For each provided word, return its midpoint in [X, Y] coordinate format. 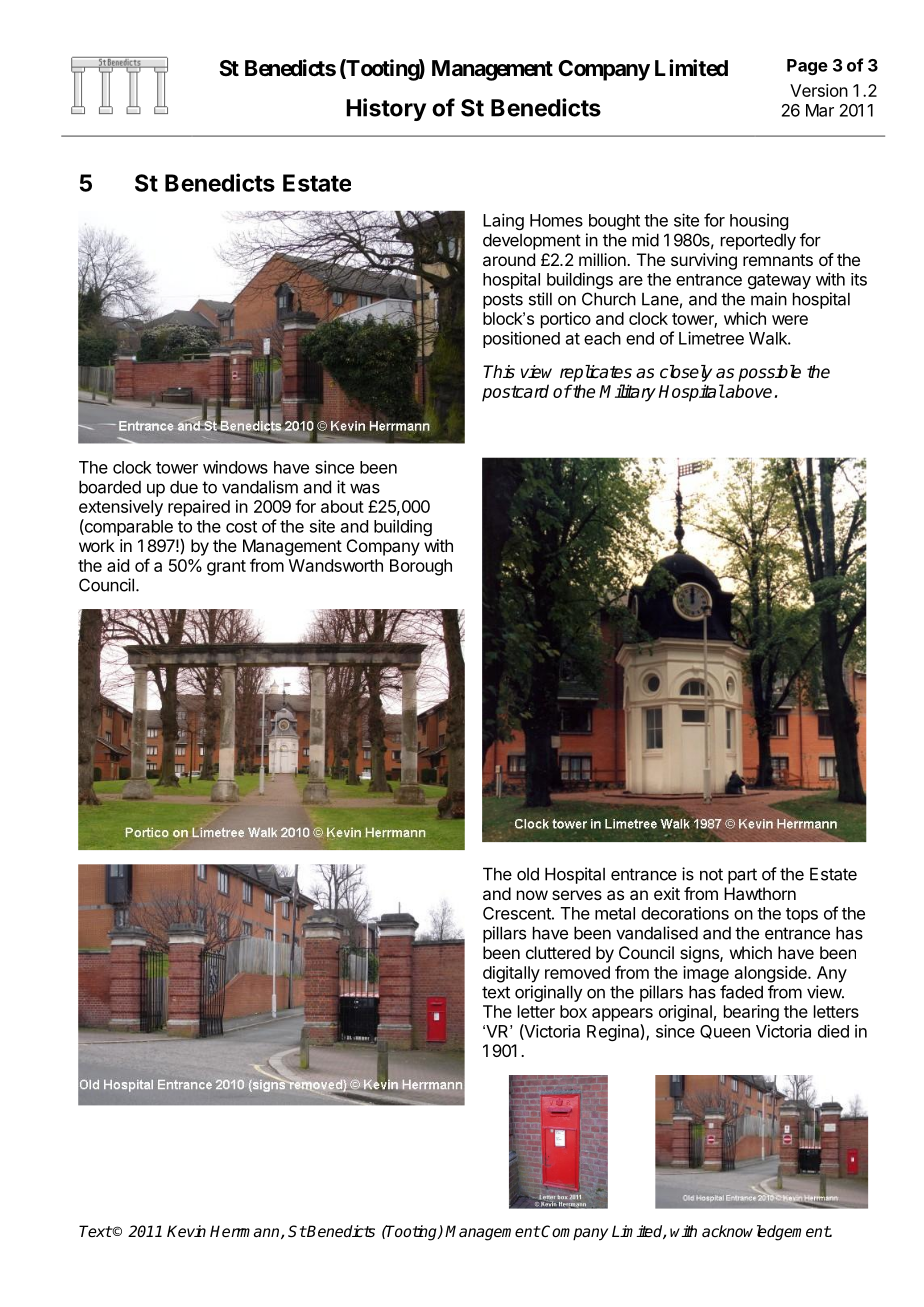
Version [819, 90]
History [386, 109]
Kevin [186, 1231]
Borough [421, 567]
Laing [503, 221]
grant [226, 568]
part [742, 876]
